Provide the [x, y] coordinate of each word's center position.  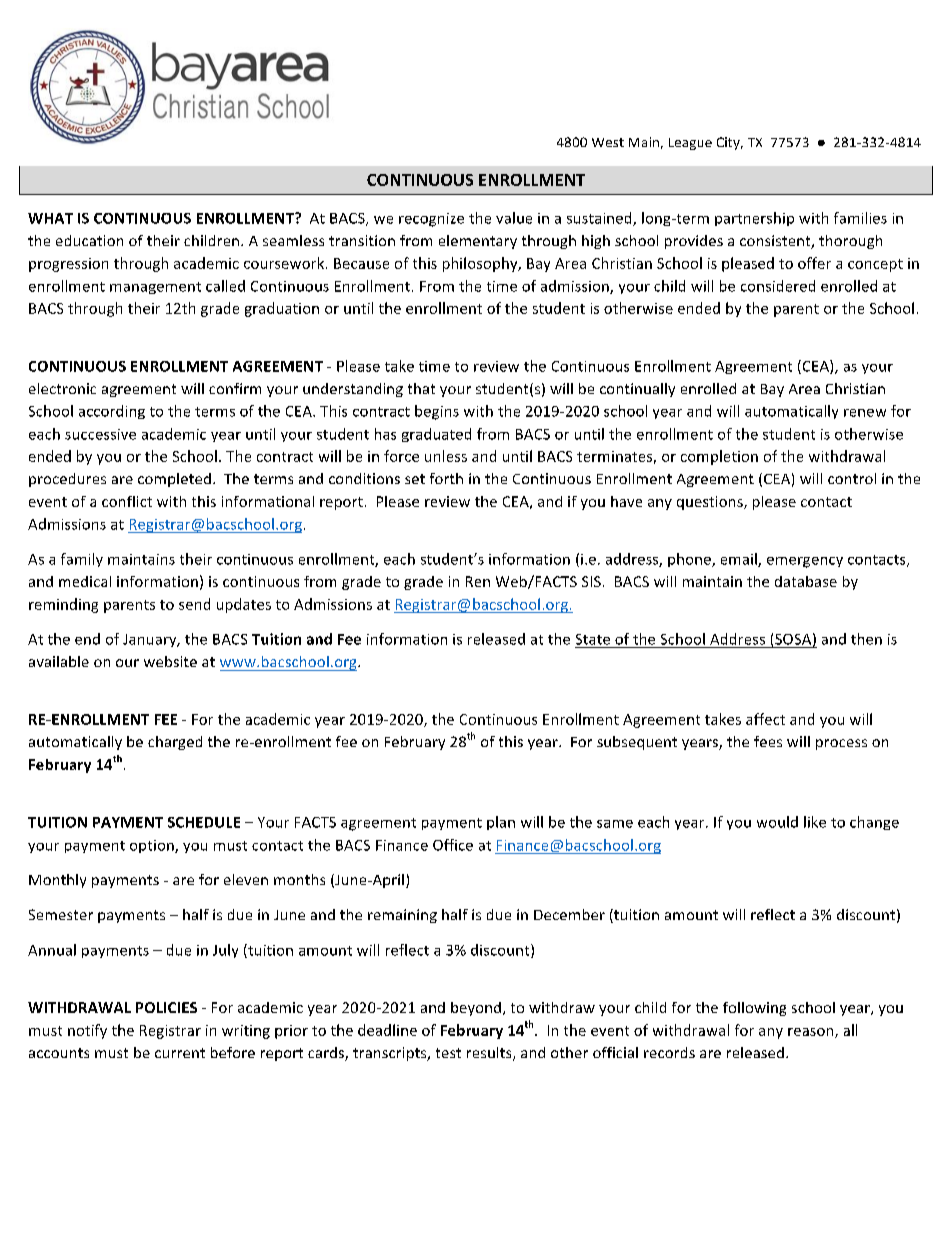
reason [812, 1033]
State [593, 639]
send [194, 604]
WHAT [50, 218]
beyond [476, 1009]
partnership [754, 219]
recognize [431, 220]
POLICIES [166, 1007]
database [806, 581]
